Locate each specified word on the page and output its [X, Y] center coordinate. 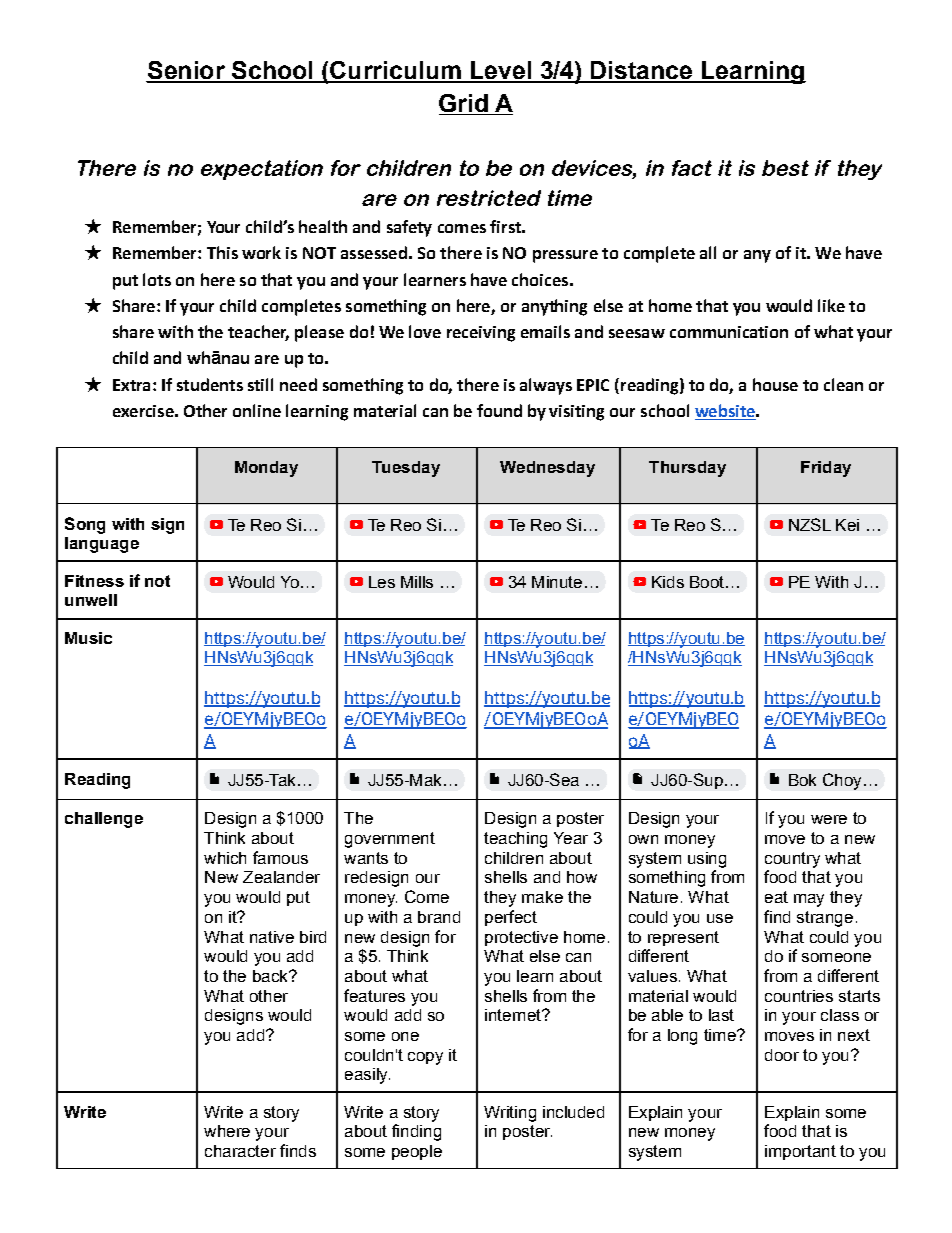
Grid [464, 104]
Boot [708, 582]
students [210, 384]
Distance [642, 71]
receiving [481, 334]
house [775, 384]
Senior [186, 71]
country [792, 860]
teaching [515, 840]
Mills [417, 582]
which [225, 858]
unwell [91, 600]
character [240, 1151]
